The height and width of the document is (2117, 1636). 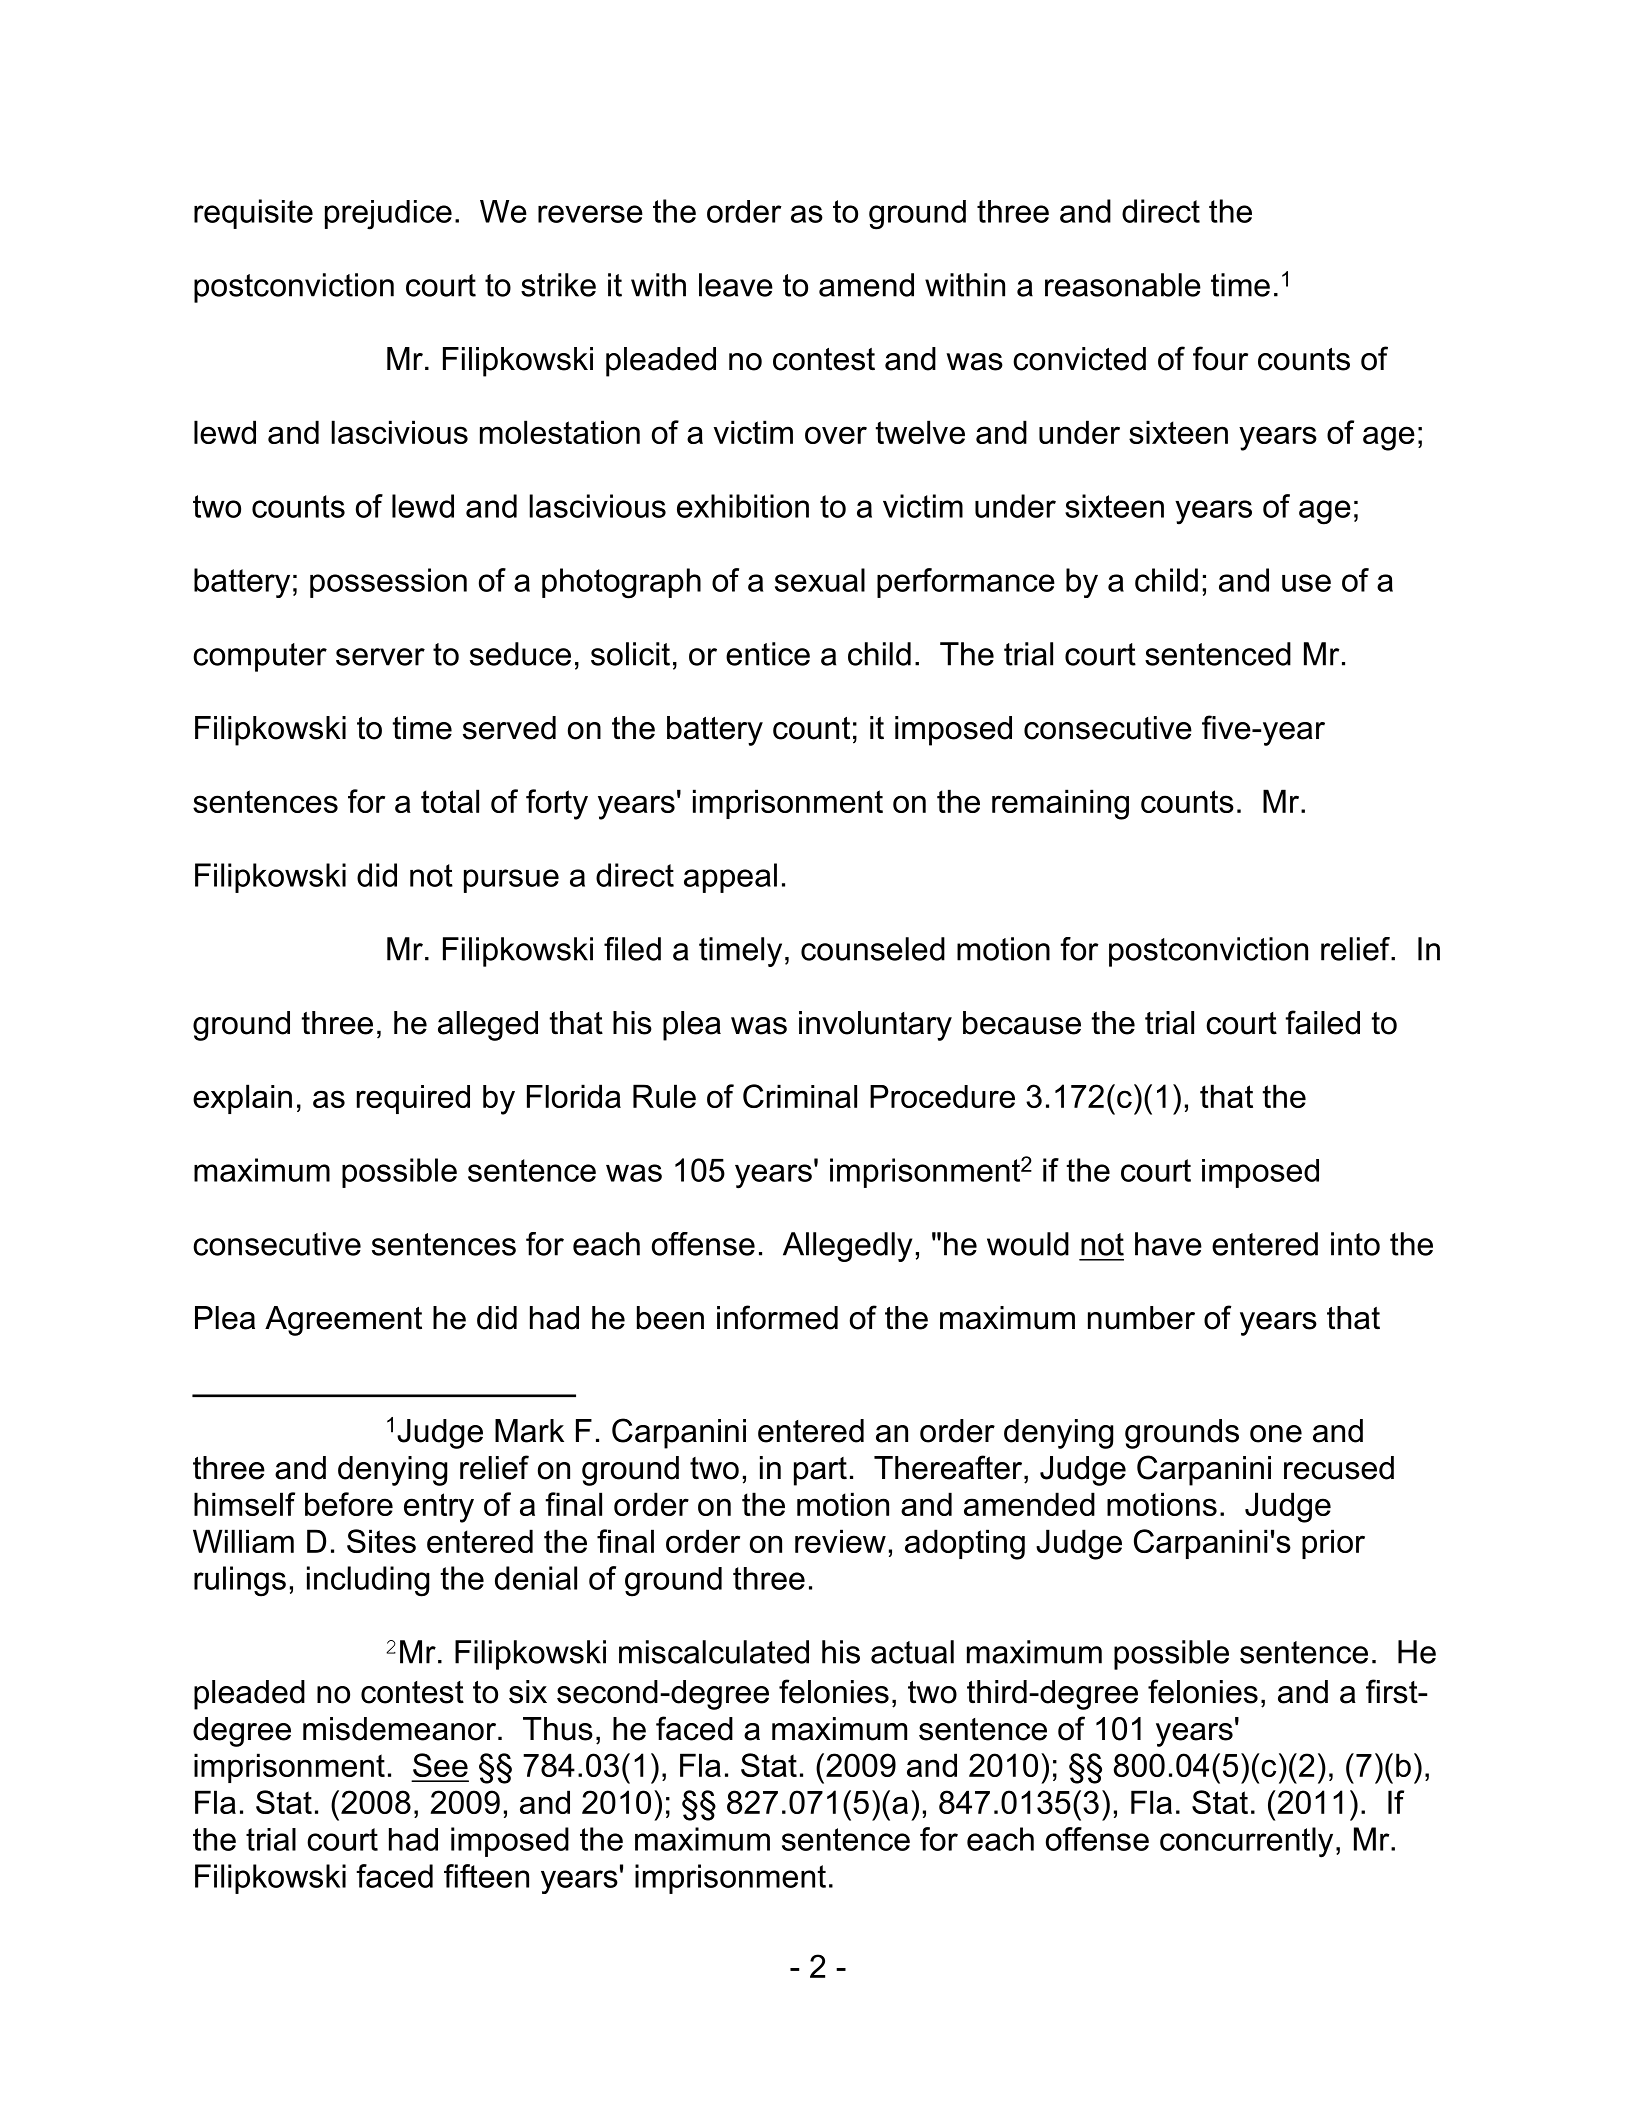 I want to click on fifteen, so click(x=486, y=1876).
